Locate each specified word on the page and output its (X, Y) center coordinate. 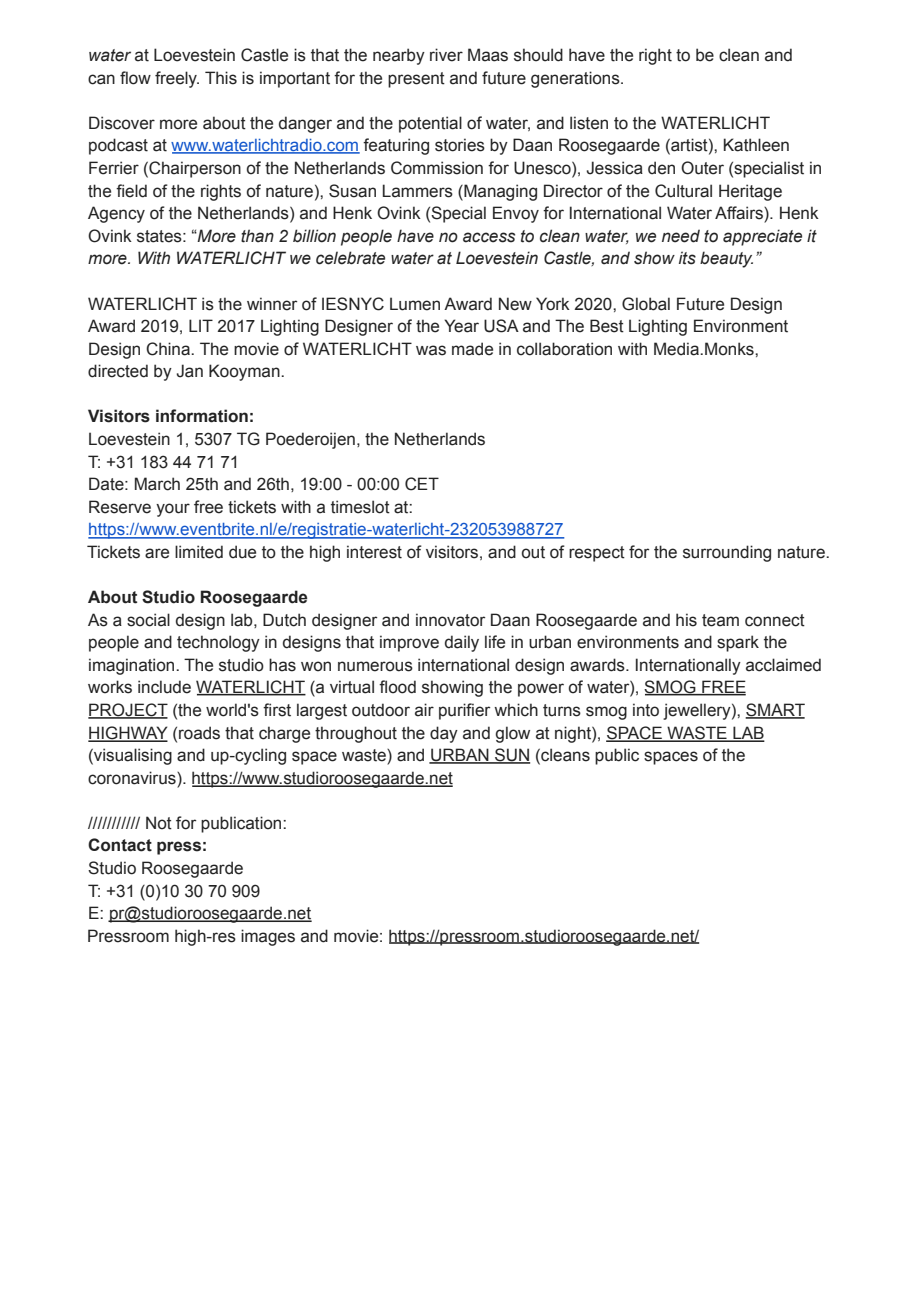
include (164, 687)
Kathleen (756, 145)
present (416, 80)
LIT (201, 325)
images (268, 937)
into (646, 710)
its (687, 258)
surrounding (727, 553)
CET (422, 484)
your (173, 510)
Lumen (415, 304)
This (221, 78)
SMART (775, 711)
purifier (464, 711)
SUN (511, 756)
